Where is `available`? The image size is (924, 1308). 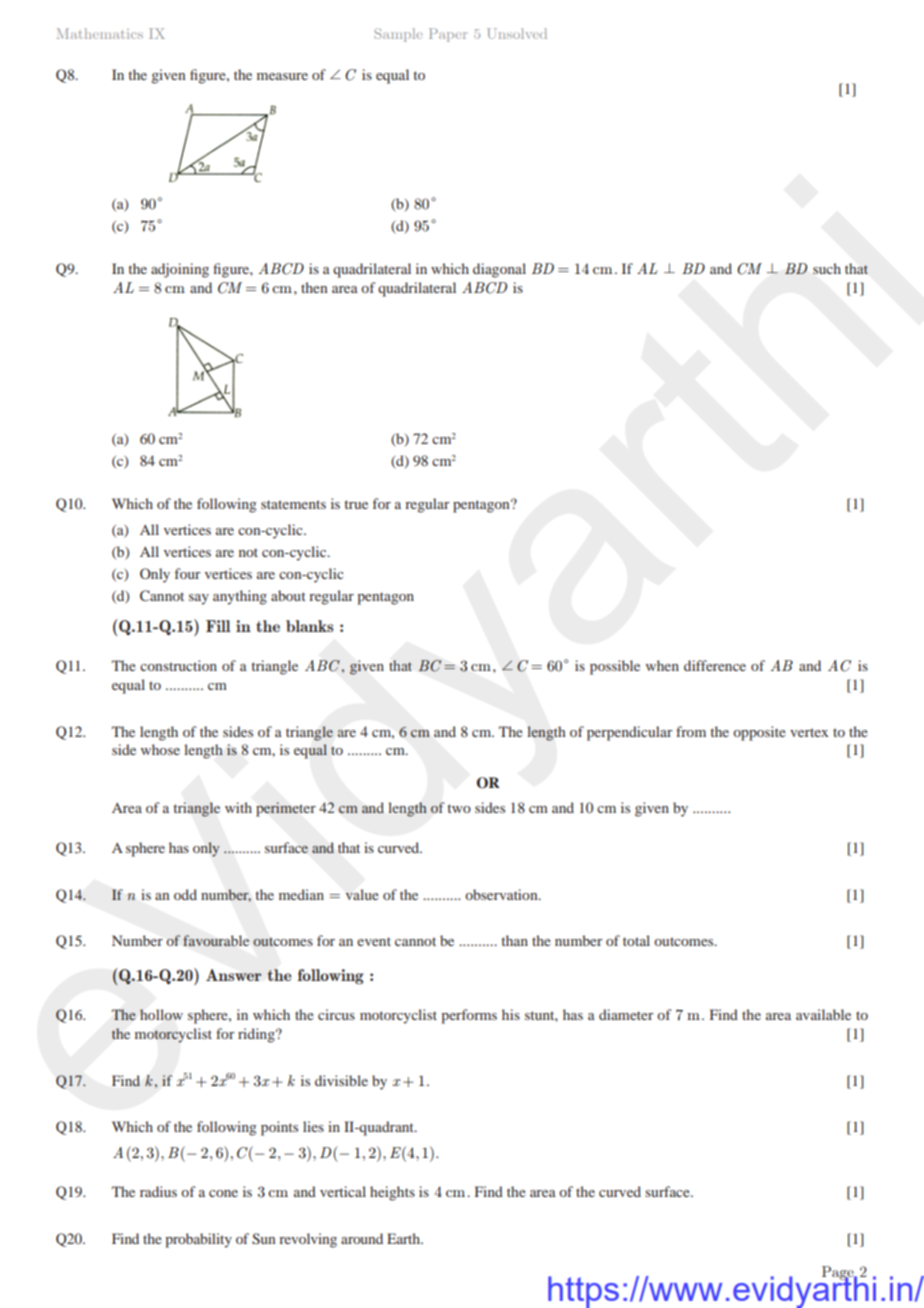
available is located at coordinates (823, 1014).
